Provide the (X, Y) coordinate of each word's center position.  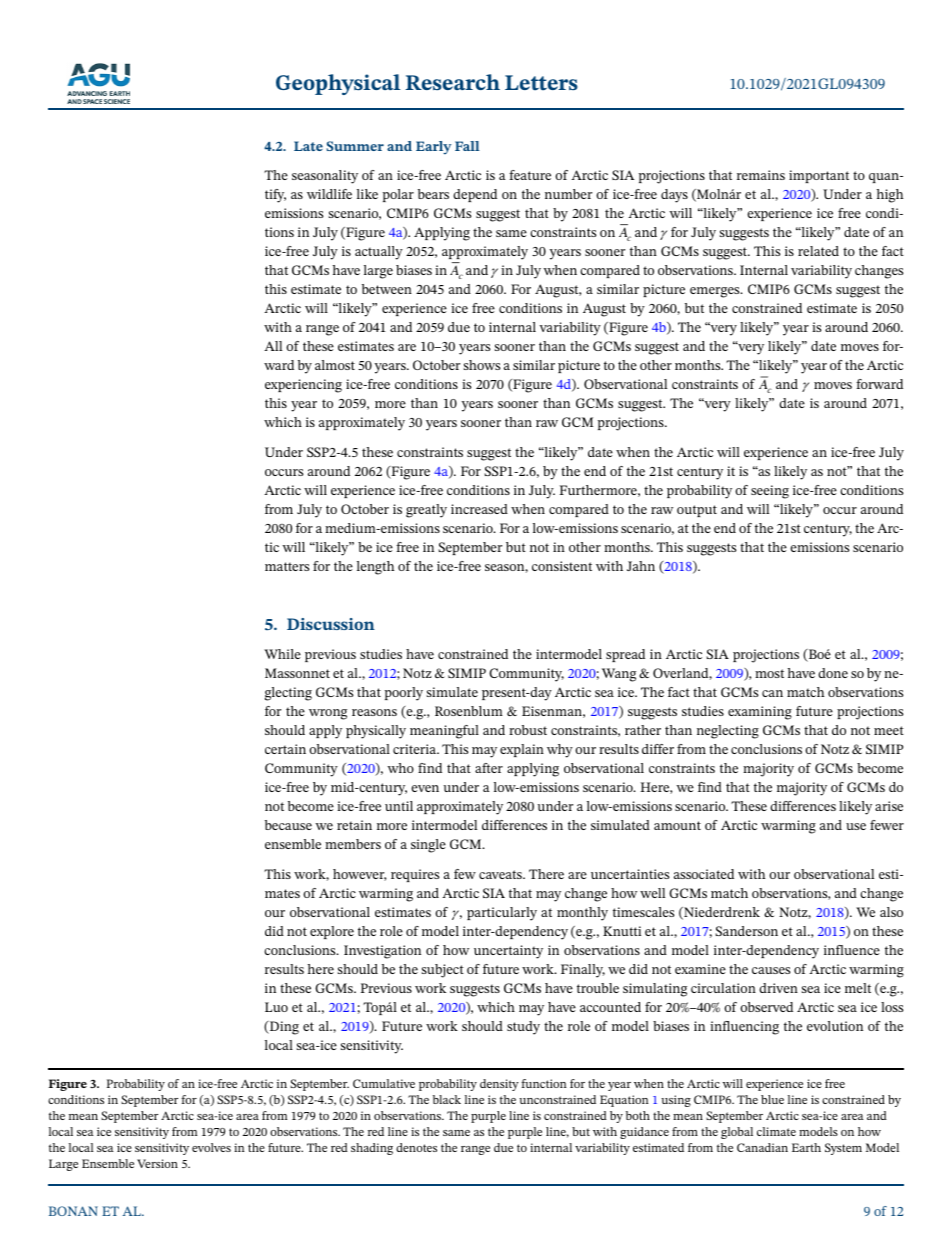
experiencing (303, 386)
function (544, 1083)
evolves (211, 1147)
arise (889, 806)
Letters (541, 83)
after (489, 768)
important (819, 176)
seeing (770, 492)
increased (479, 509)
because (288, 825)
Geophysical (338, 84)
